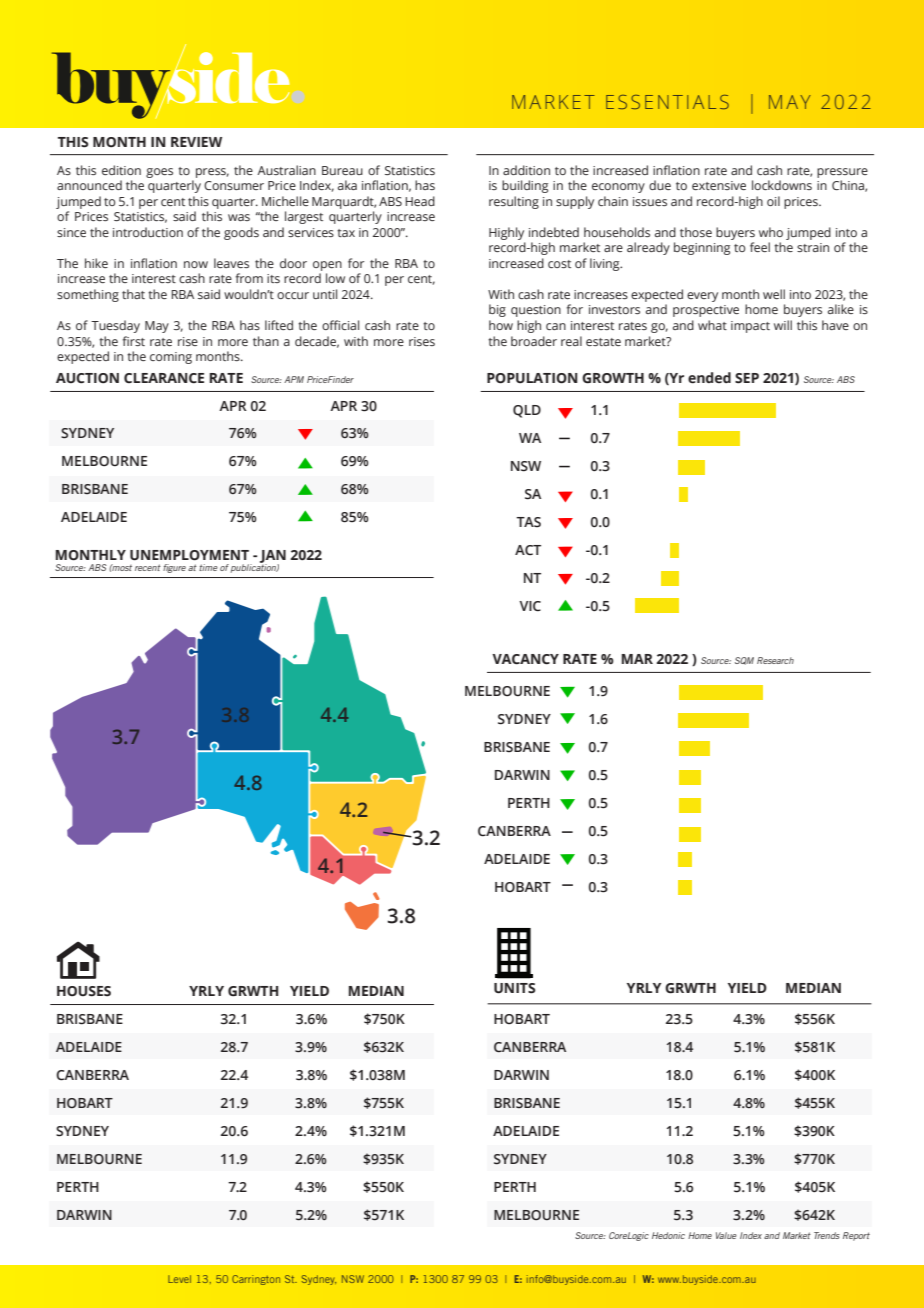  What do you see at coordinates (726, 1235) in the image?
I see `Value` at bounding box center [726, 1235].
